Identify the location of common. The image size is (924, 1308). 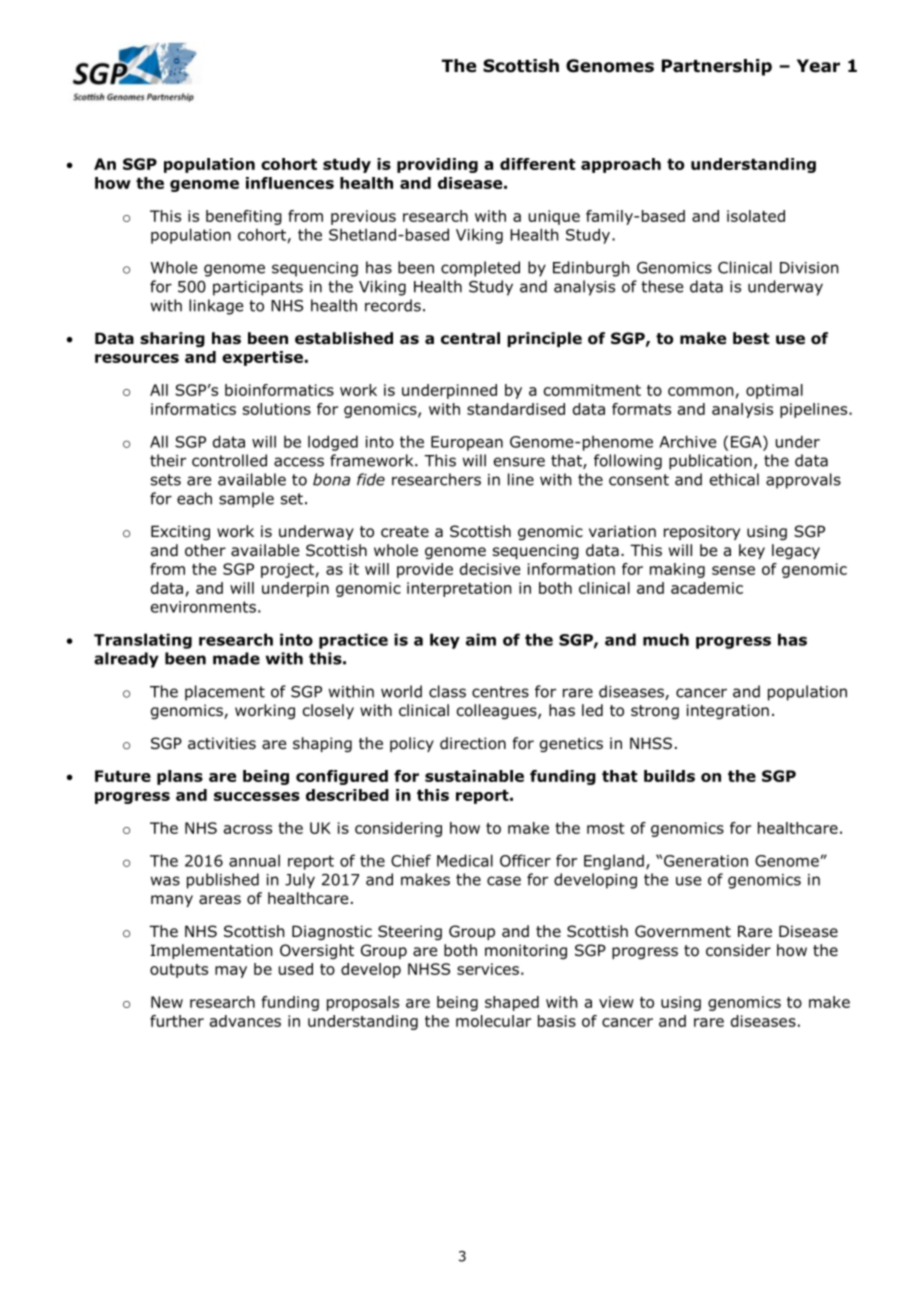
(700, 391).
